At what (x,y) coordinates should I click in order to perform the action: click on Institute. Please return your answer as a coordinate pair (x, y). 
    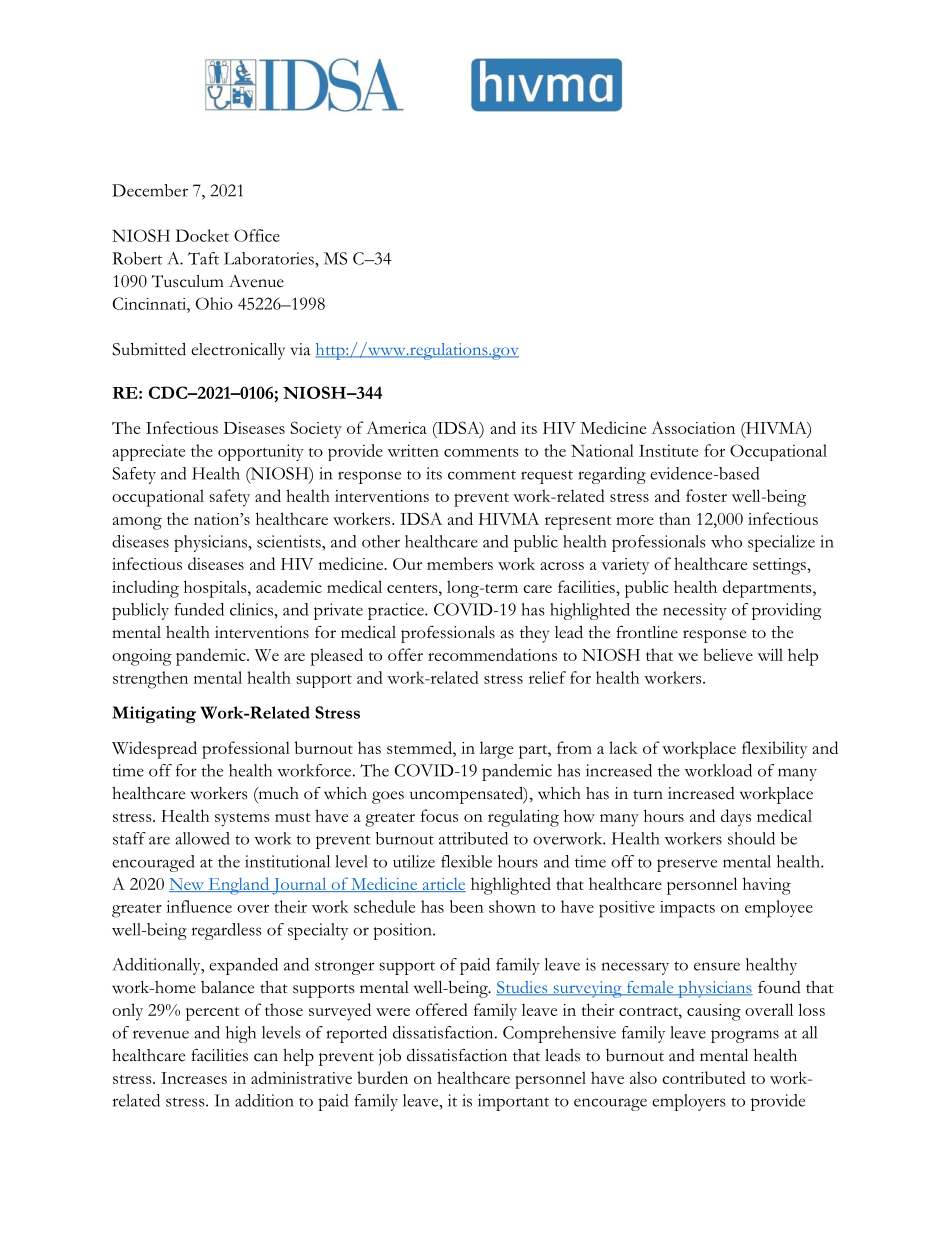
    Looking at the image, I should click on (668, 450).
